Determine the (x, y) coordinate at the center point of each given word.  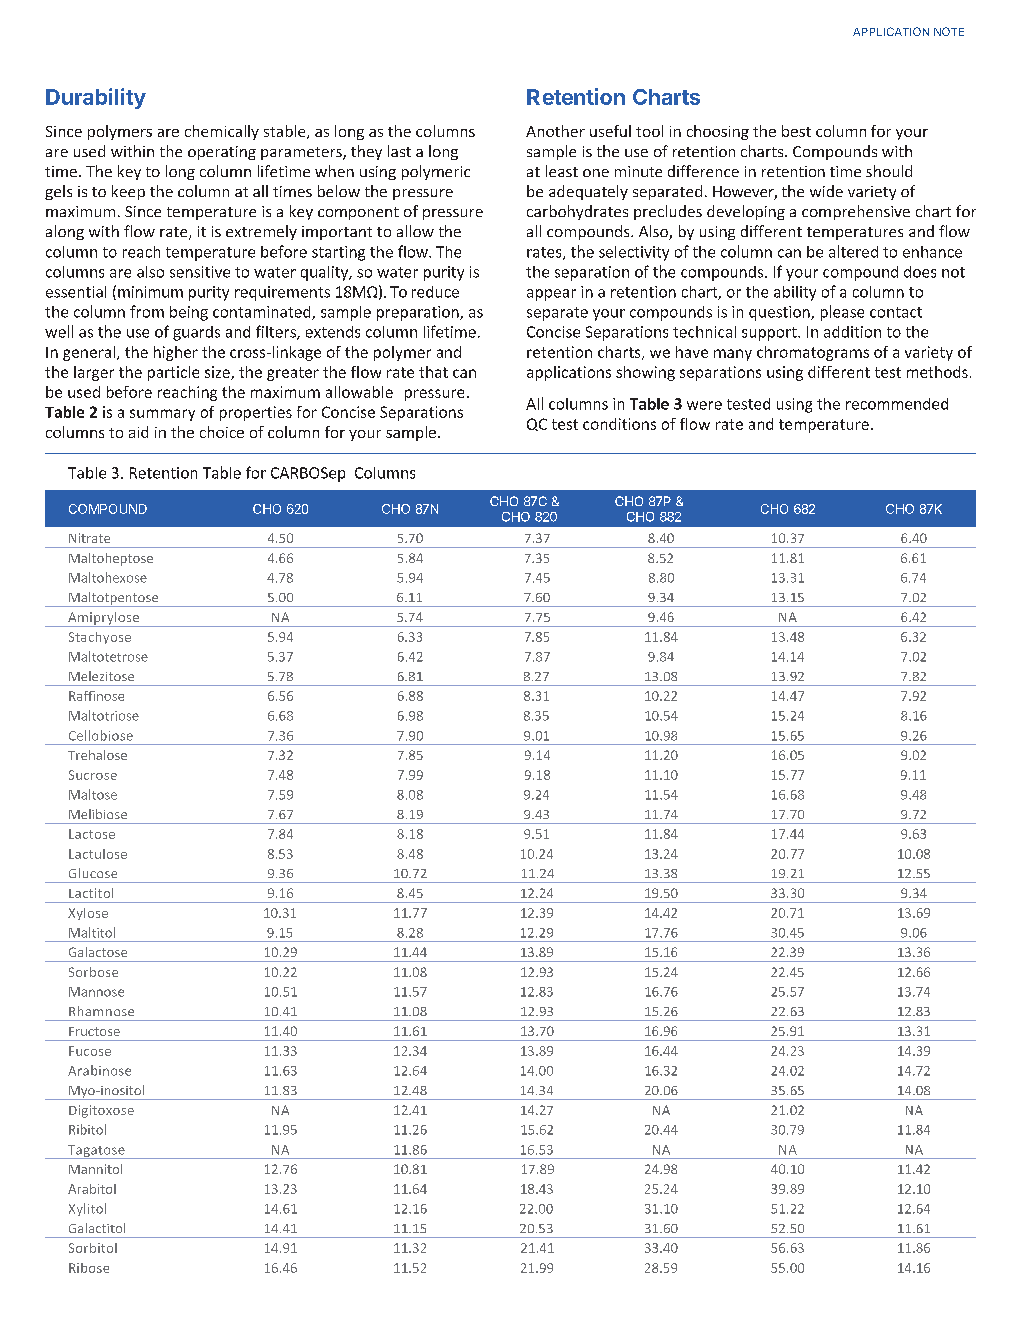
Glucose (93, 873)
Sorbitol (93, 1248)
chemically (222, 132)
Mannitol (95, 1169)
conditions (619, 424)
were (704, 405)
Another (555, 131)
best (796, 131)
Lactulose (98, 854)
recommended (897, 404)
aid (138, 432)
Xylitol (87, 1209)
